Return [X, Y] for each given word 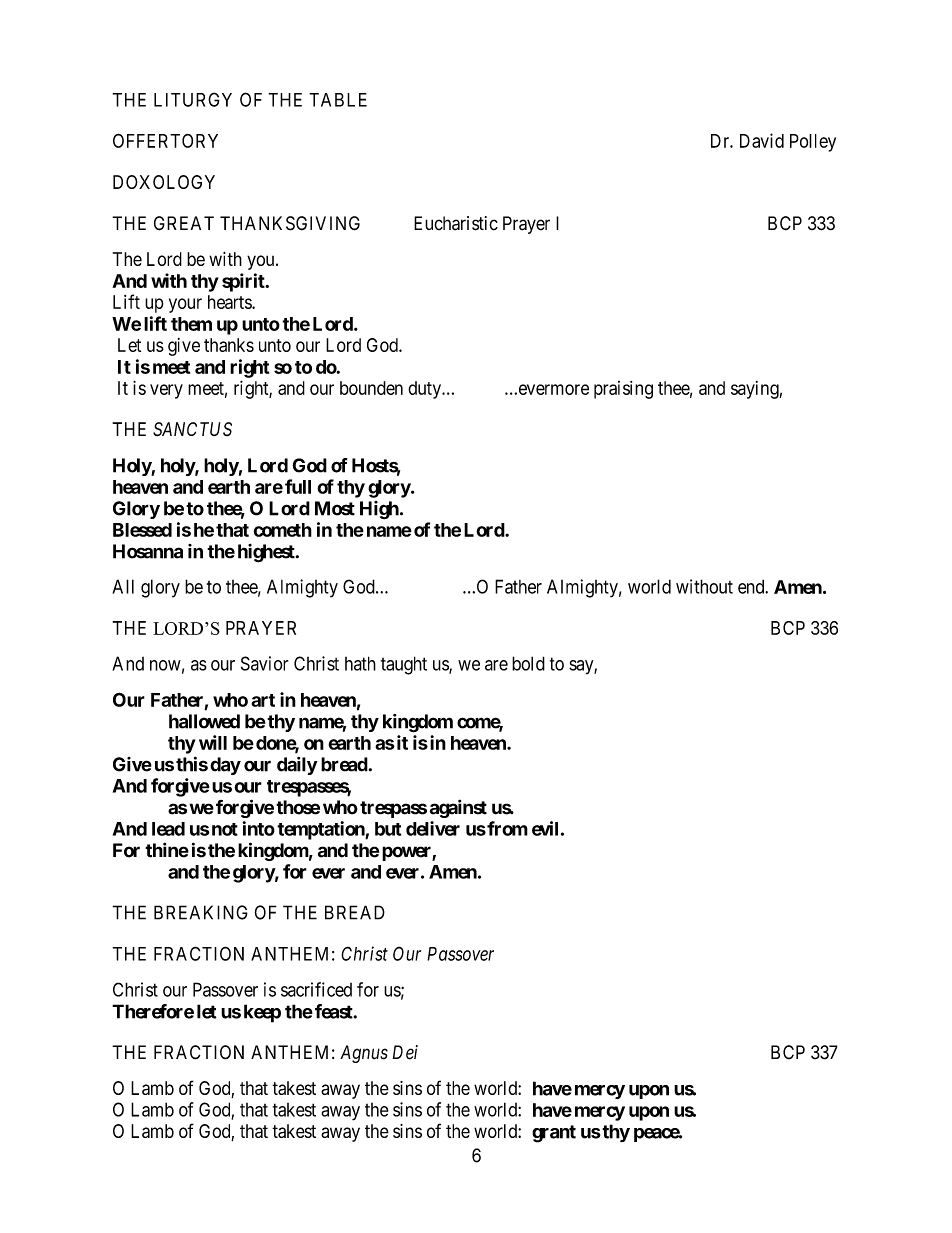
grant [554, 1134]
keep [262, 1013]
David [762, 140]
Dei [405, 1052]
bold [528, 663]
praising [623, 390]
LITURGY [193, 99]
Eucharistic [456, 223]
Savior [265, 663]
